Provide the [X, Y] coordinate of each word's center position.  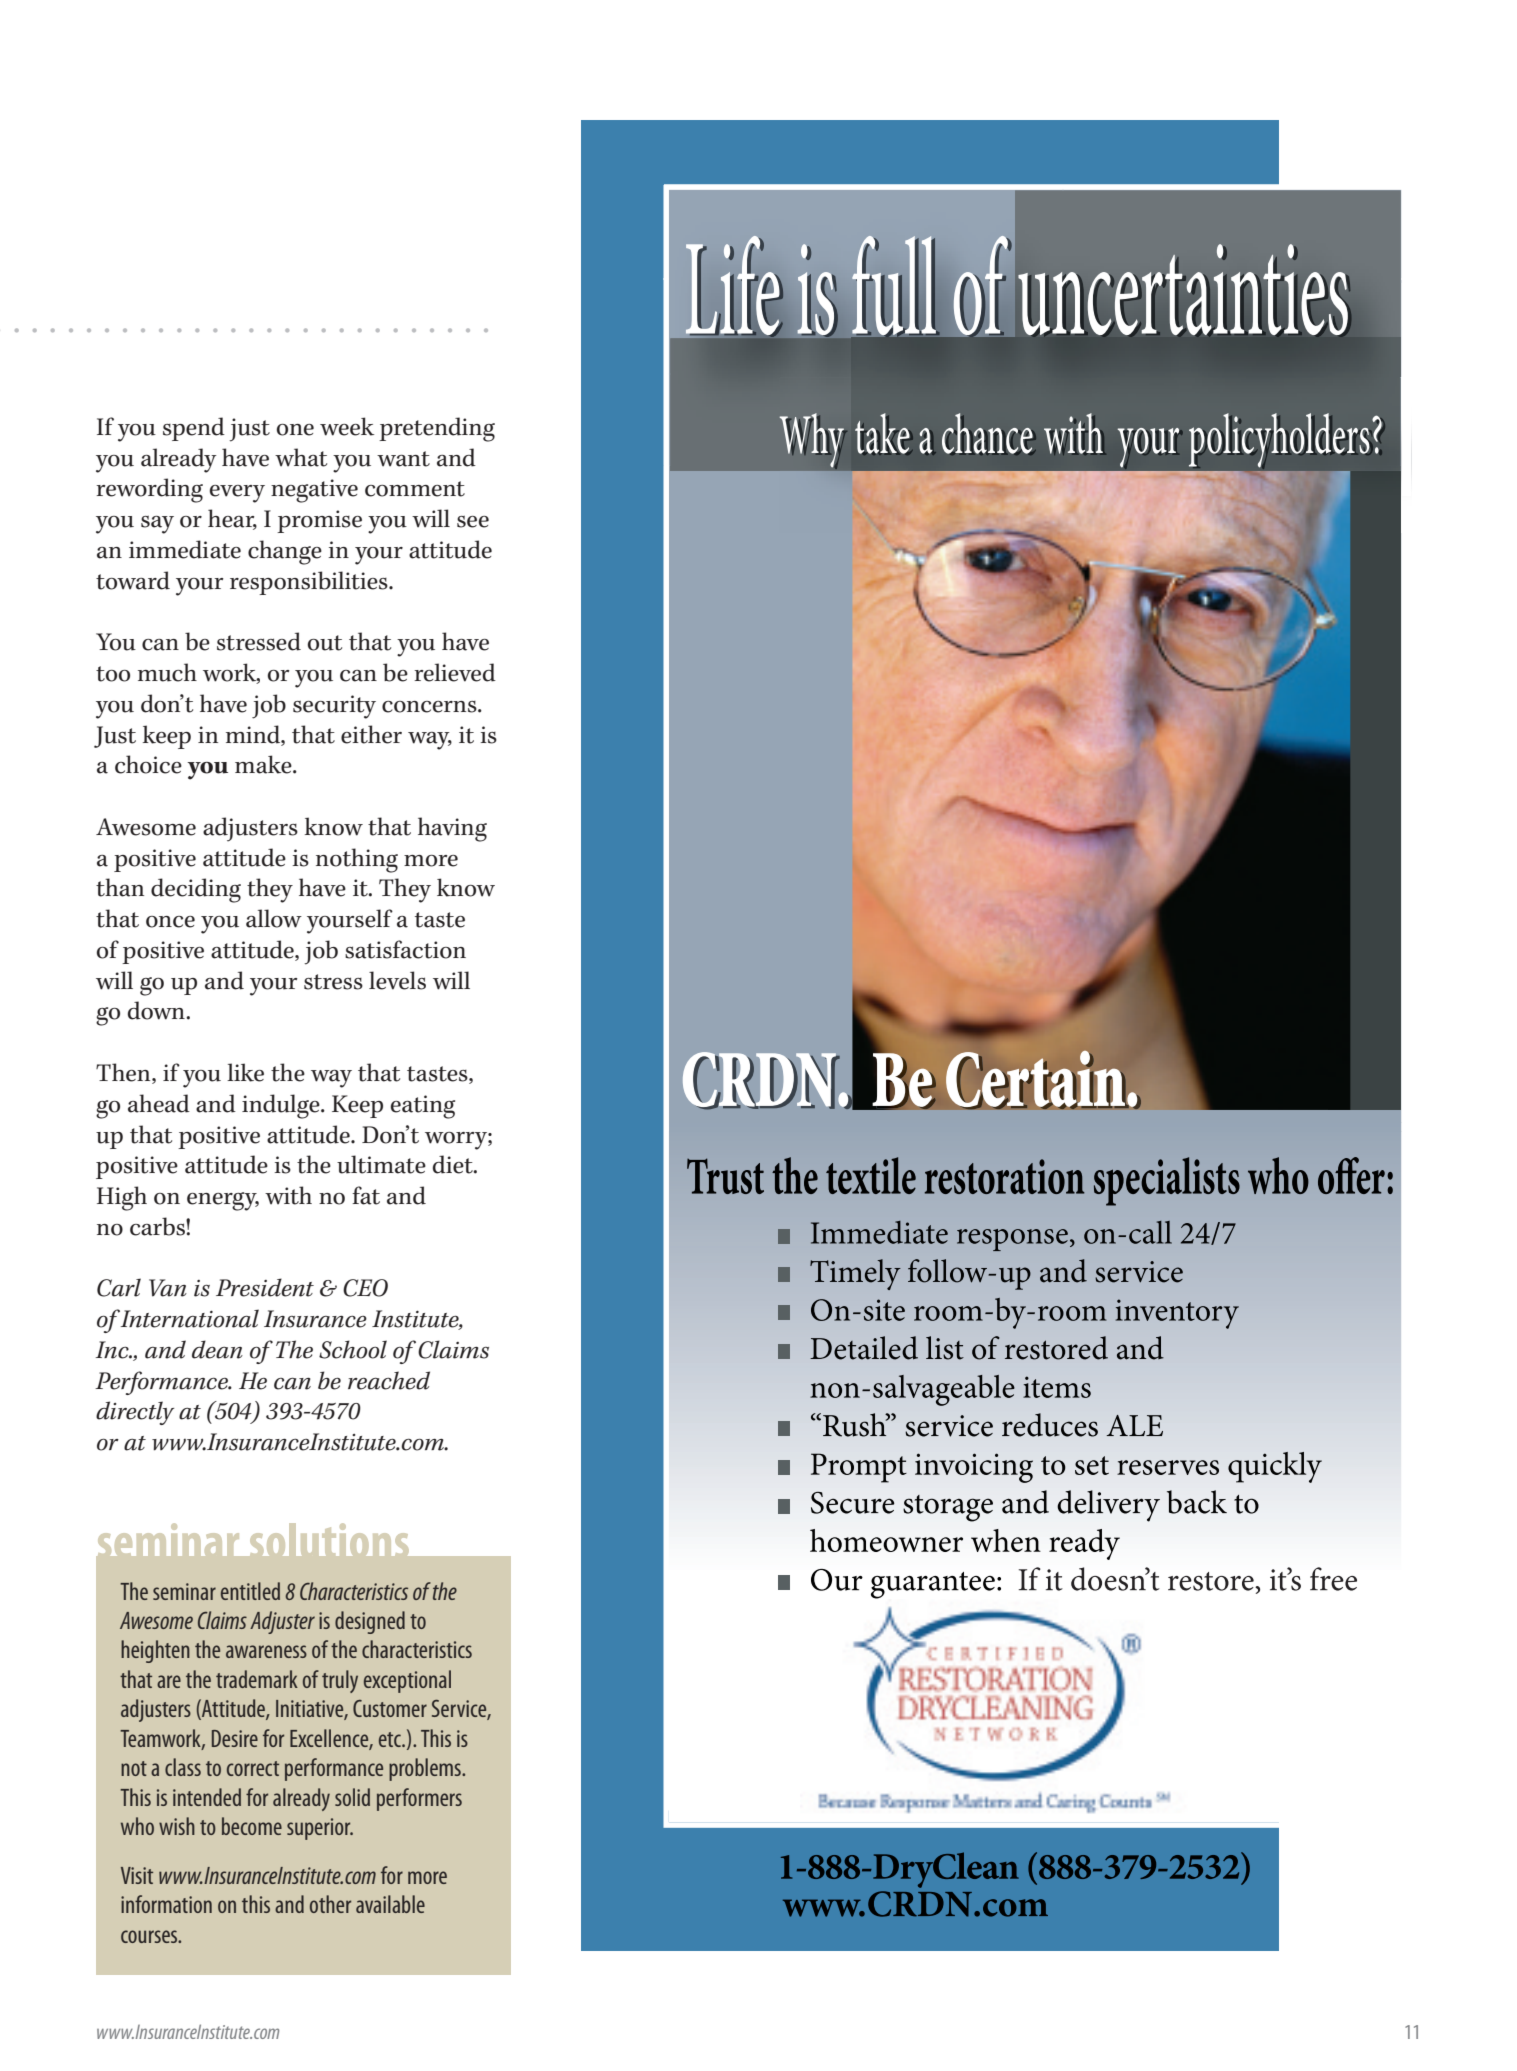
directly [135, 1413]
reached [389, 1380]
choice [148, 764]
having [452, 829]
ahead [159, 1103]
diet [454, 1164]
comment [415, 489]
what [301, 457]
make [264, 764]
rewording [149, 490]
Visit [137, 1875]
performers [419, 1799]
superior [320, 1829]
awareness [266, 1651]
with [288, 1195]
